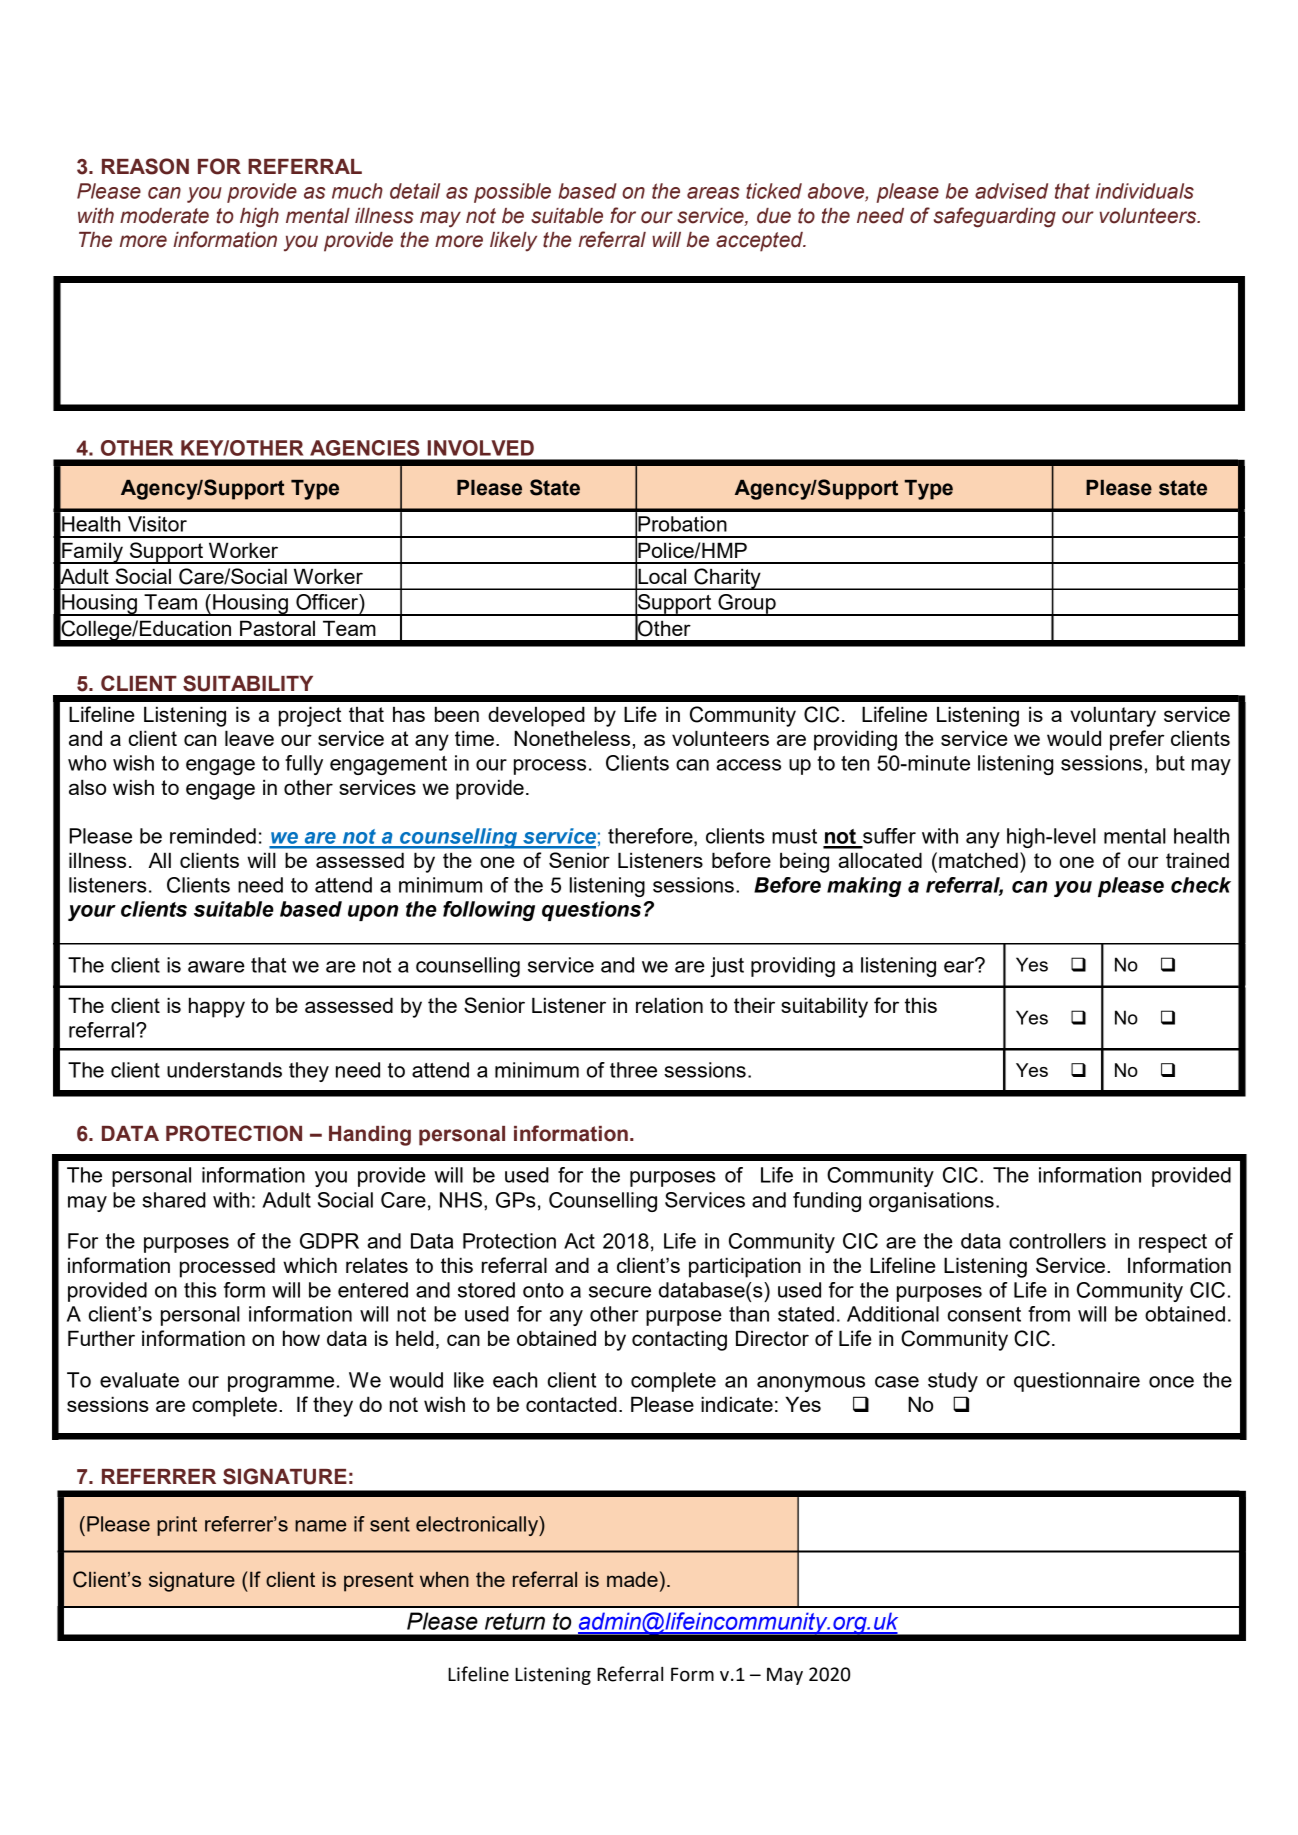 The height and width of the screenshot is (1835, 1298). I want to click on relation, so click(669, 1005).
